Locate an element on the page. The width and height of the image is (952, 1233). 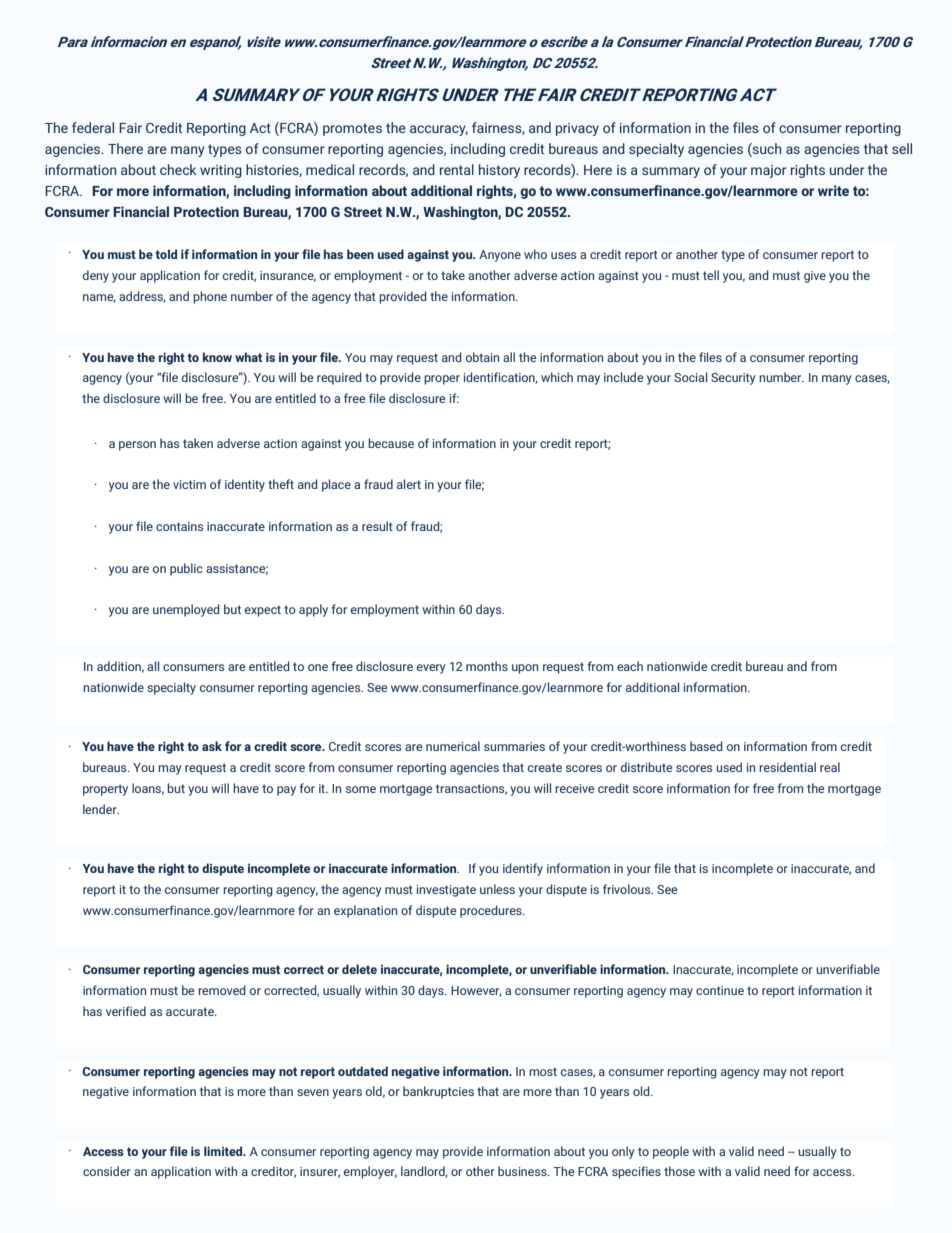
procedures is located at coordinates (492, 911).
